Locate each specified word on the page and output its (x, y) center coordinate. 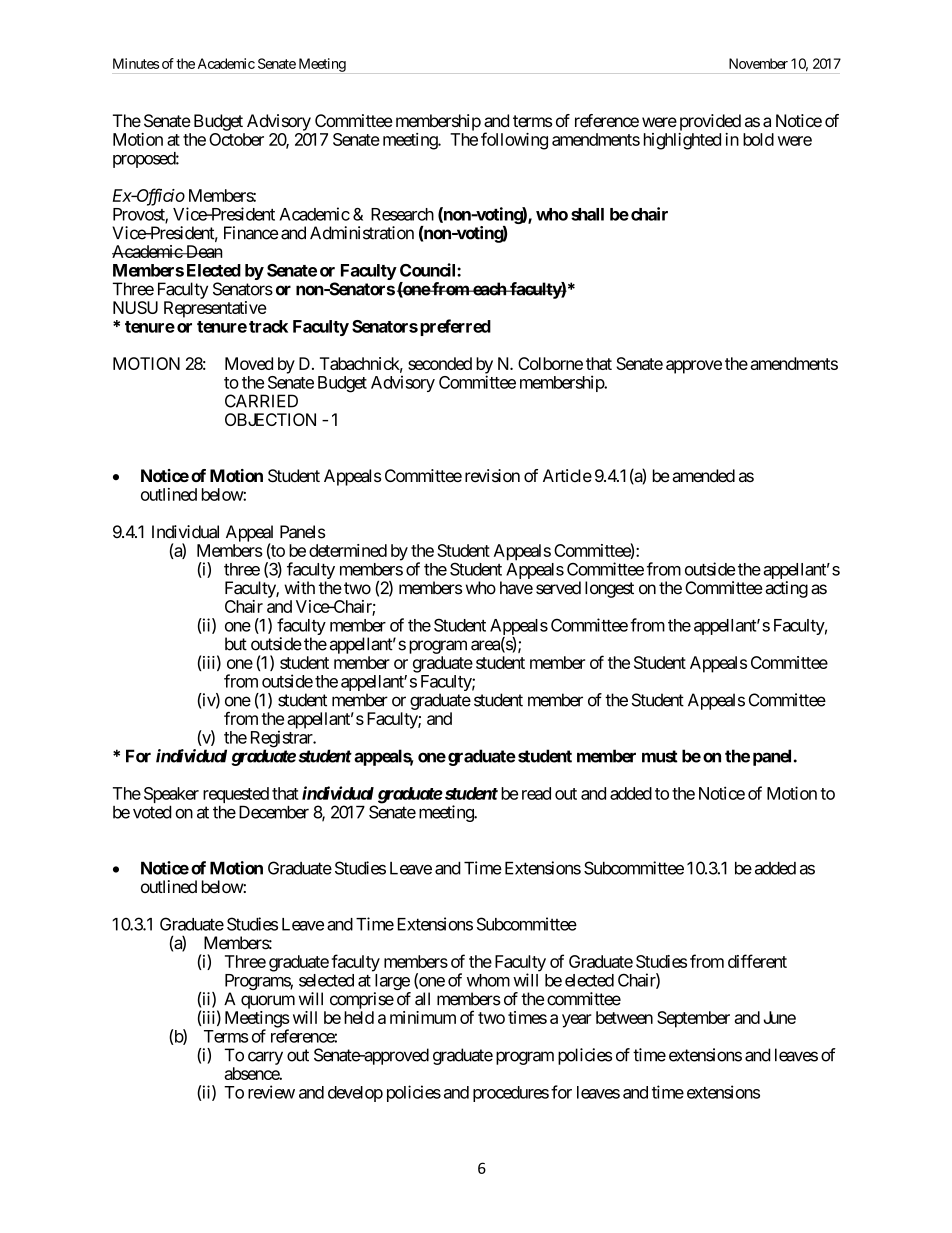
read (536, 793)
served (558, 588)
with (299, 587)
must (660, 756)
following (514, 141)
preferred (455, 327)
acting (786, 589)
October (236, 139)
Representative (215, 309)
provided (710, 122)
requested (236, 796)
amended (703, 475)
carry (265, 1058)
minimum (423, 1017)
